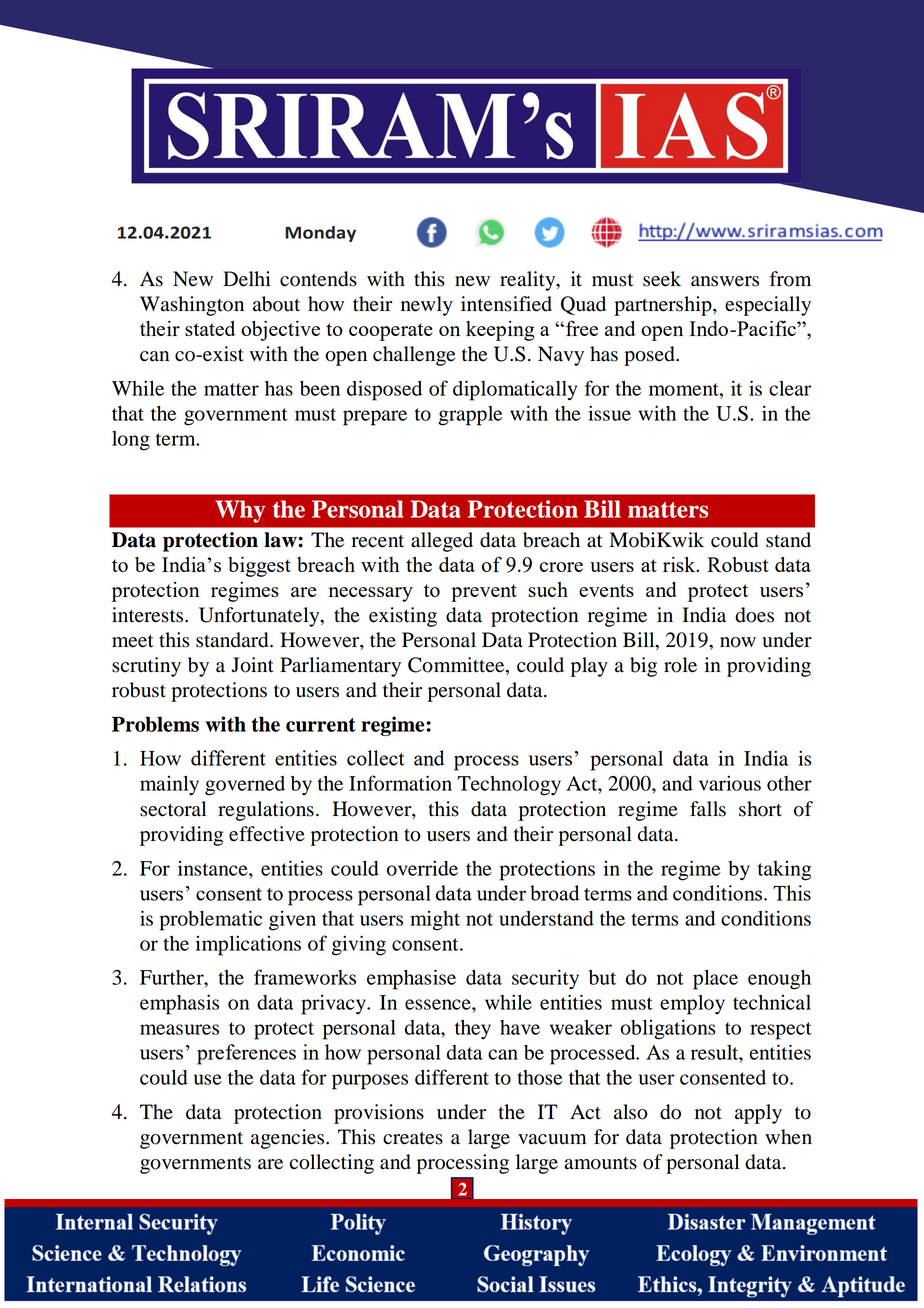  Describe the element at coordinates (240, 511) in the screenshot. I see `Why` at that location.
